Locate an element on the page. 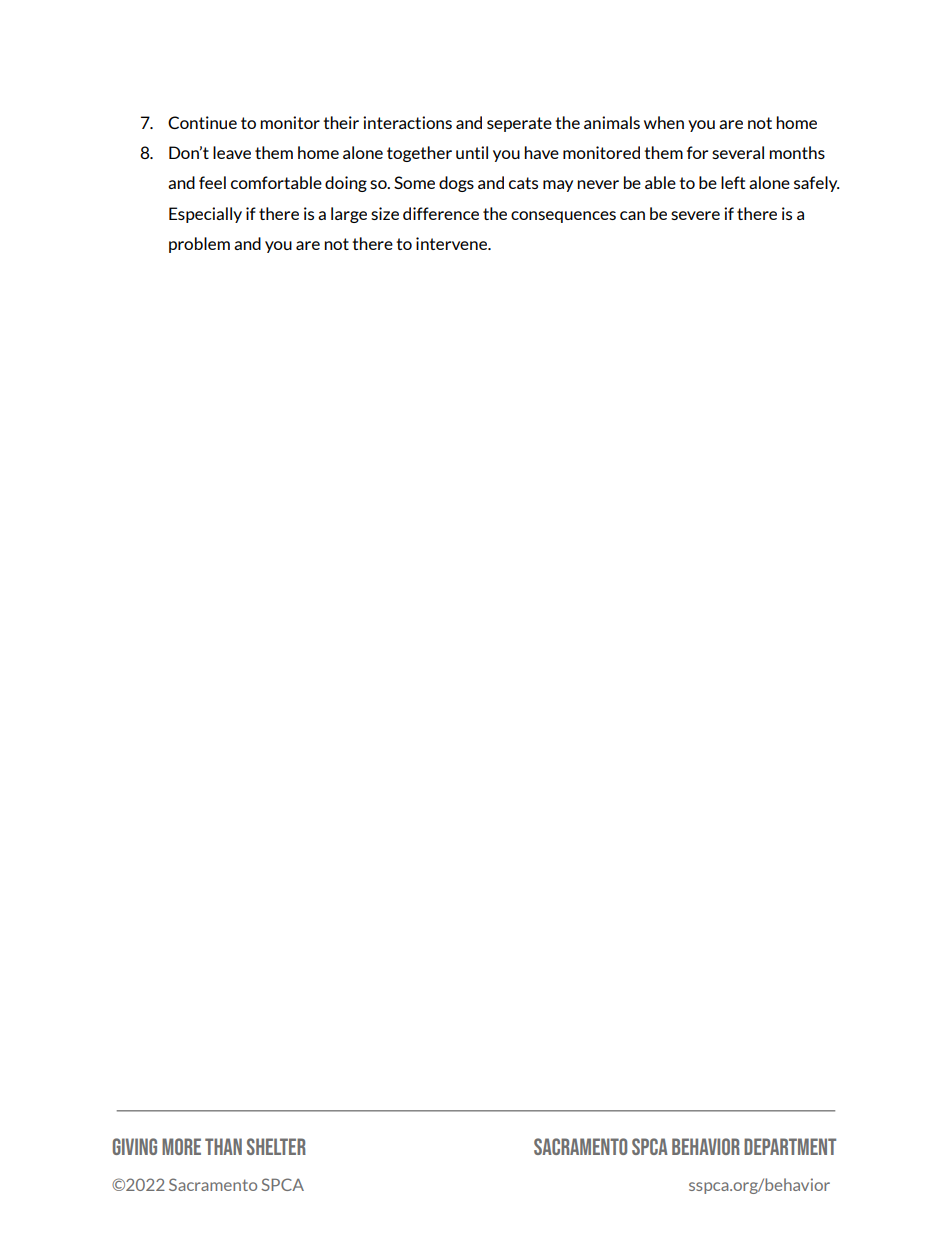 This image has width=952, height=1233. consequences is located at coordinates (563, 217).
